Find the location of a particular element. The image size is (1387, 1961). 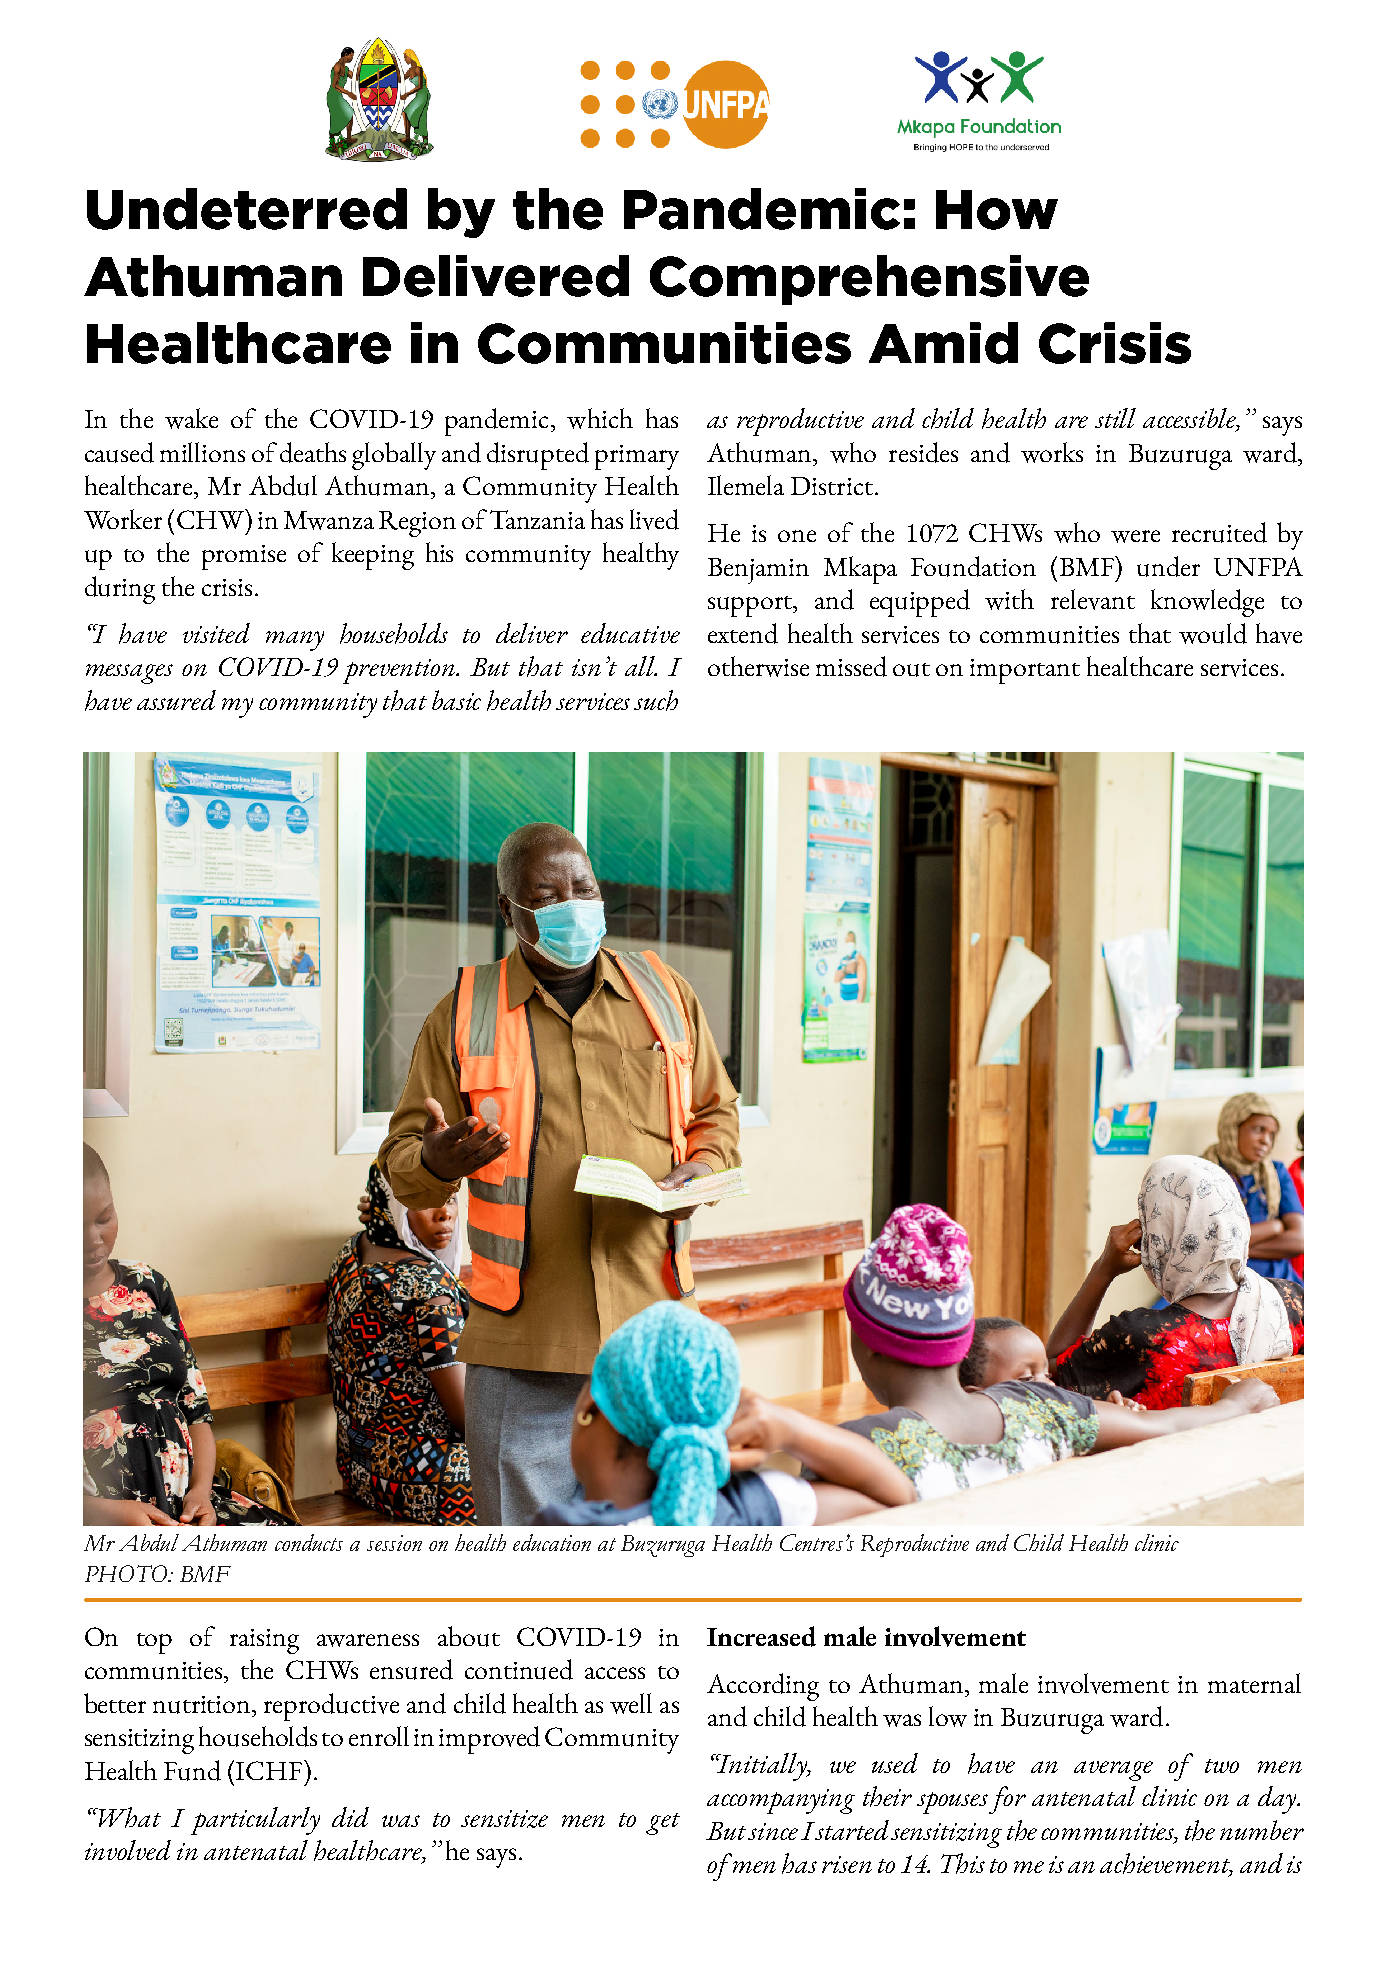

would is located at coordinates (1213, 633).
